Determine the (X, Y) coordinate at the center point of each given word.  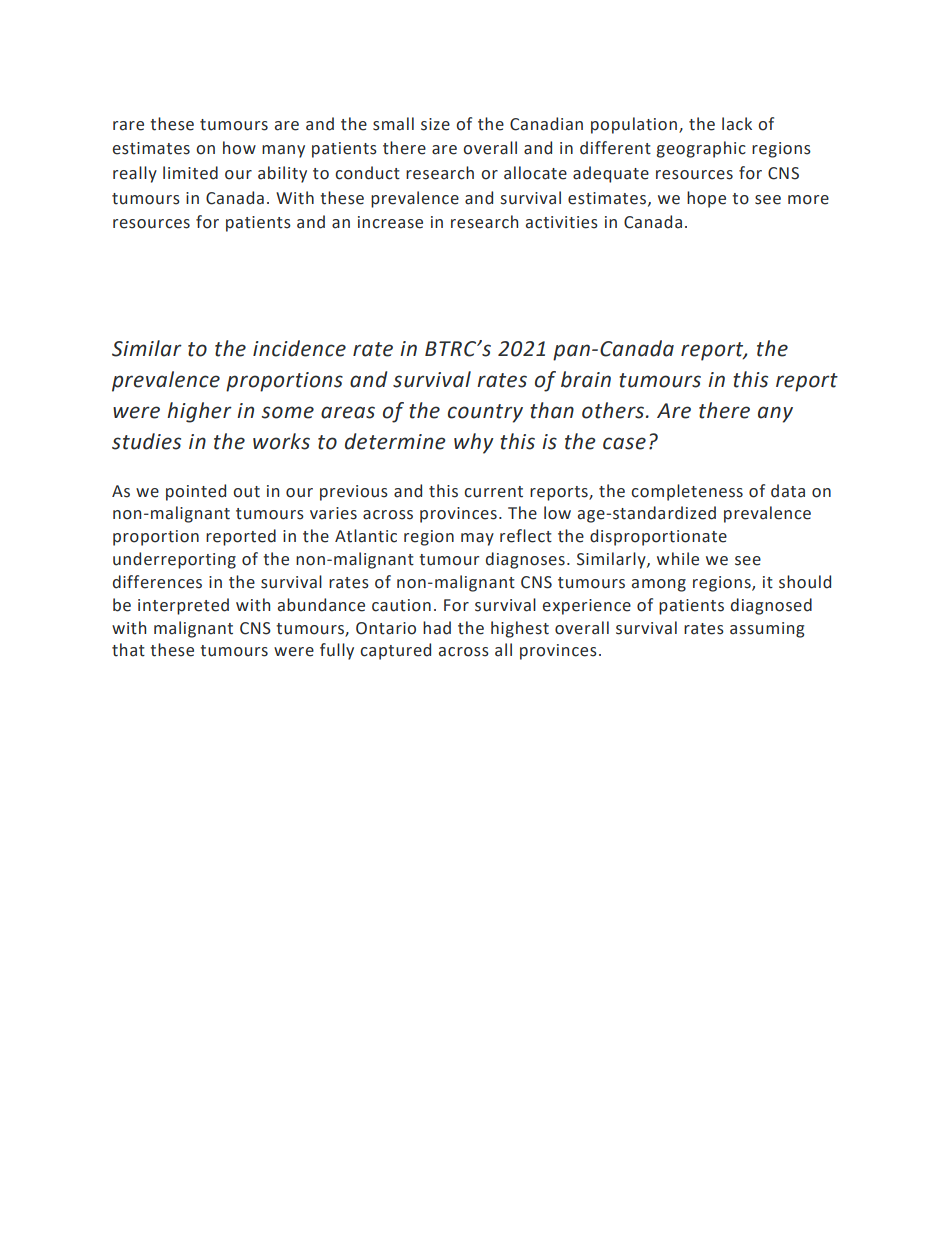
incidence (299, 348)
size (435, 124)
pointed (196, 492)
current (493, 492)
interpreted (183, 606)
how (239, 148)
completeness (687, 492)
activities (562, 222)
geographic (701, 149)
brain (586, 379)
